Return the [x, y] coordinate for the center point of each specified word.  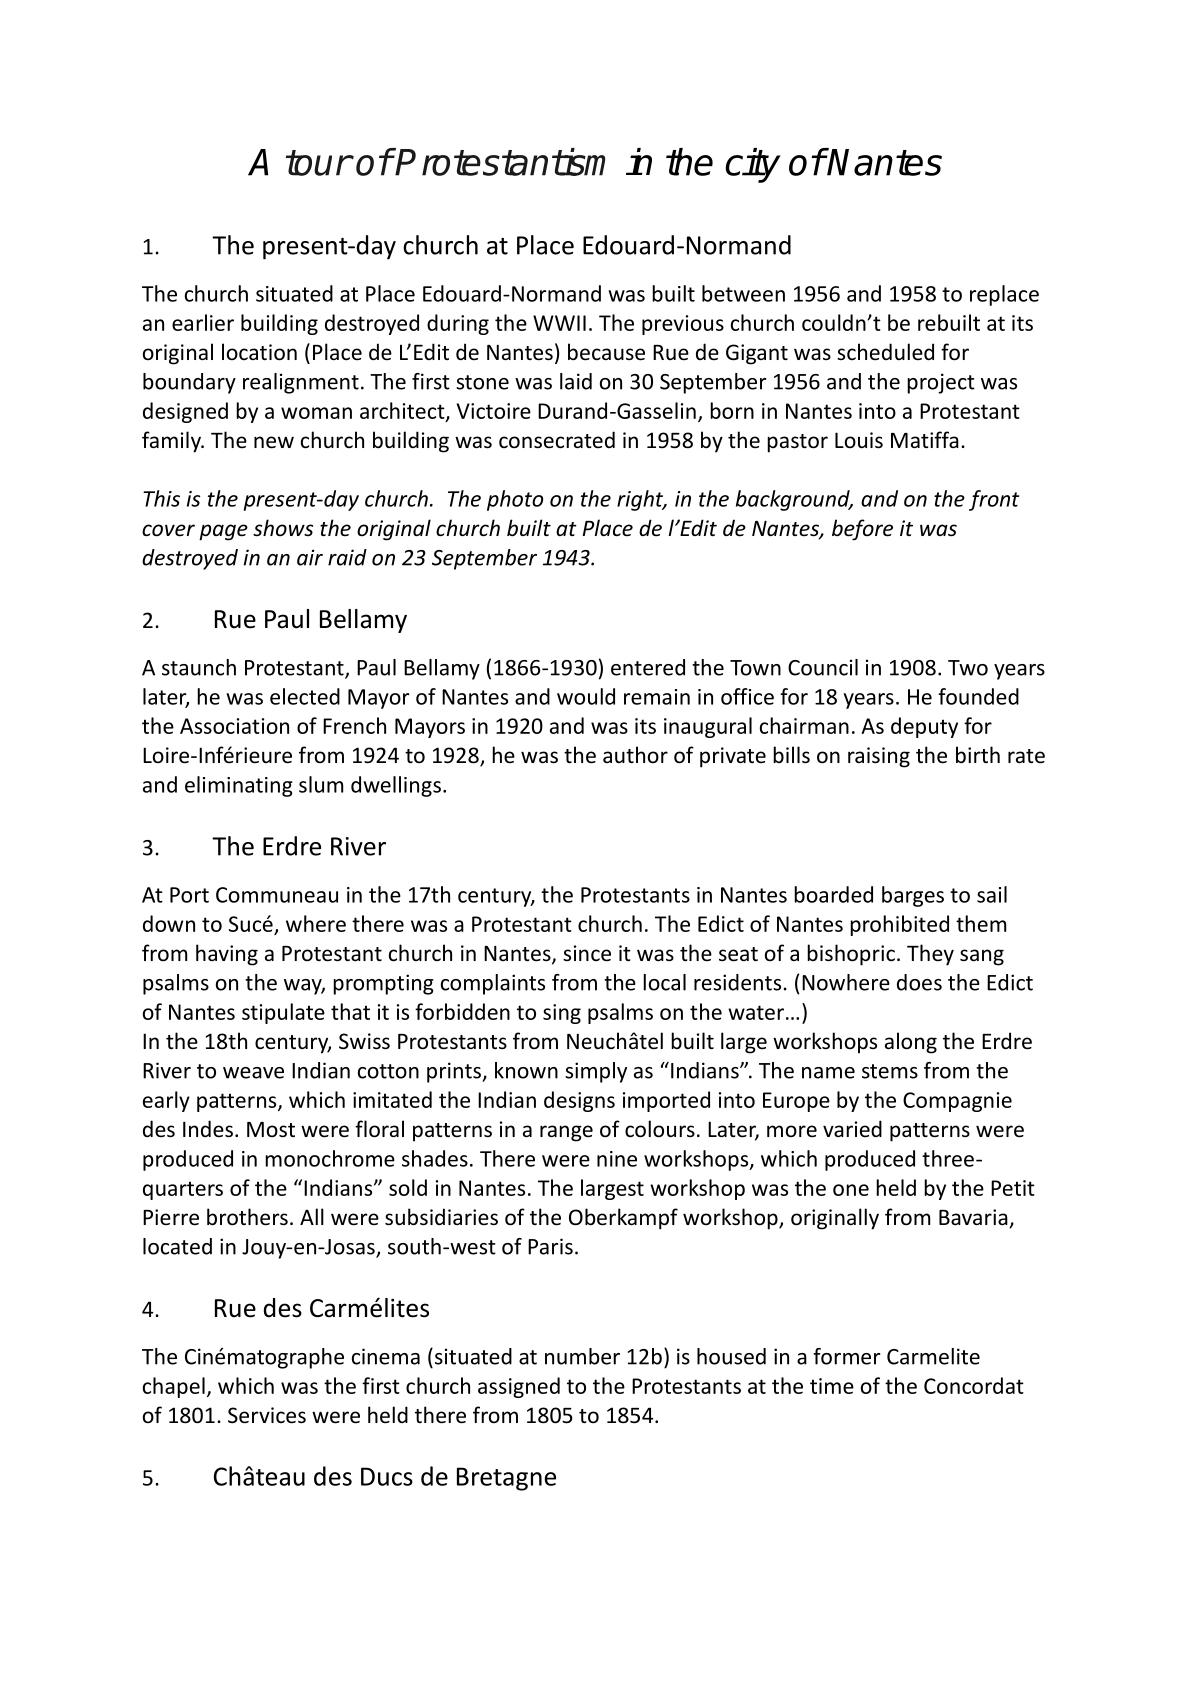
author [635, 754]
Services [267, 1415]
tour [318, 163]
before [862, 530]
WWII [559, 323]
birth [978, 754]
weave [253, 1073]
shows [283, 528]
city [752, 165]
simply [596, 1072]
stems [890, 1071]
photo [515, 500]
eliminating [239, 786]
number [582, 1356]
